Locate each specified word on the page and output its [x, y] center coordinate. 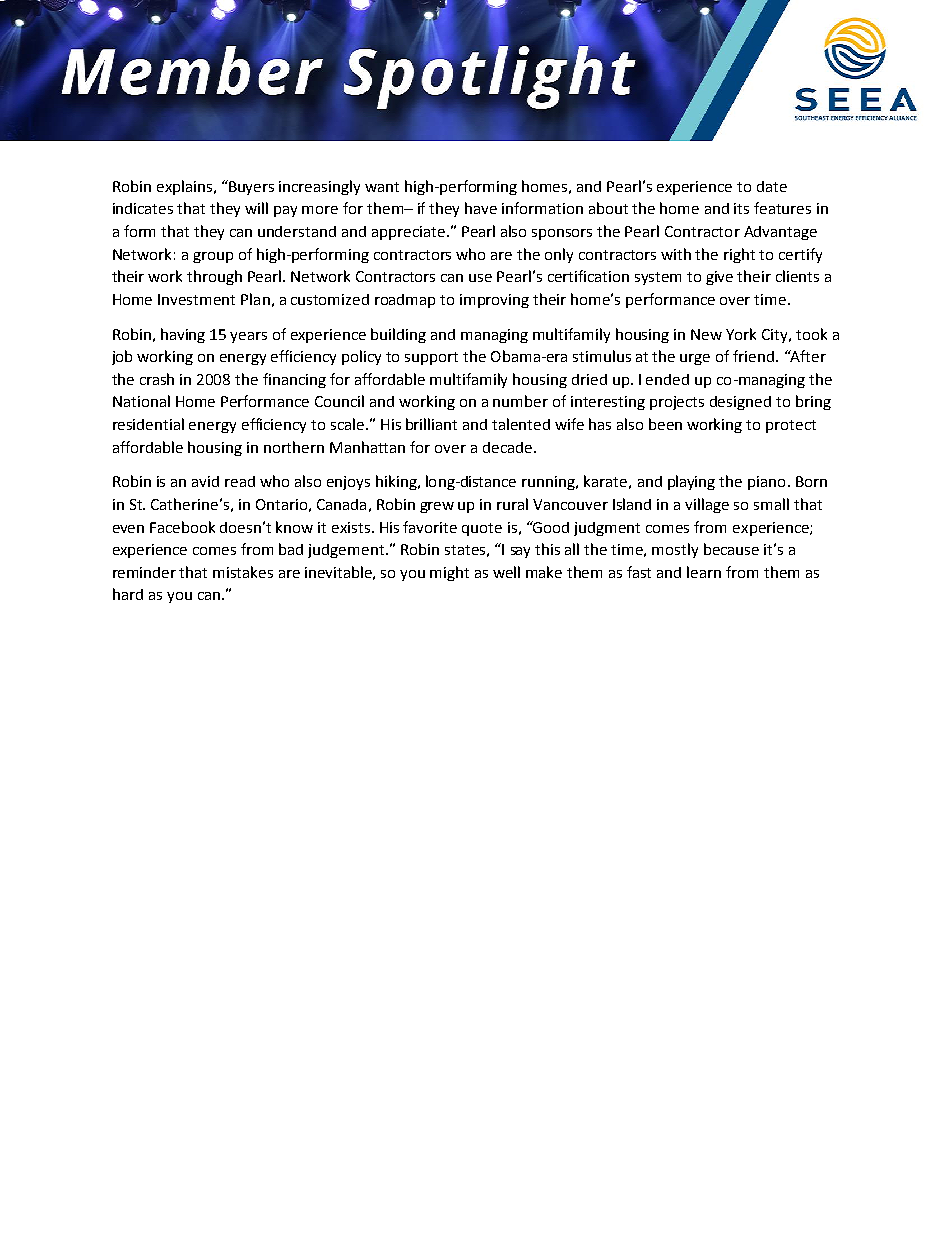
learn [704, 572]
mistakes [243, 572]
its [741, 208]
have [481, 208]
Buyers [250, 187]
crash [157, 379]
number [520, 401]
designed [740, 403]
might [449, 573]
